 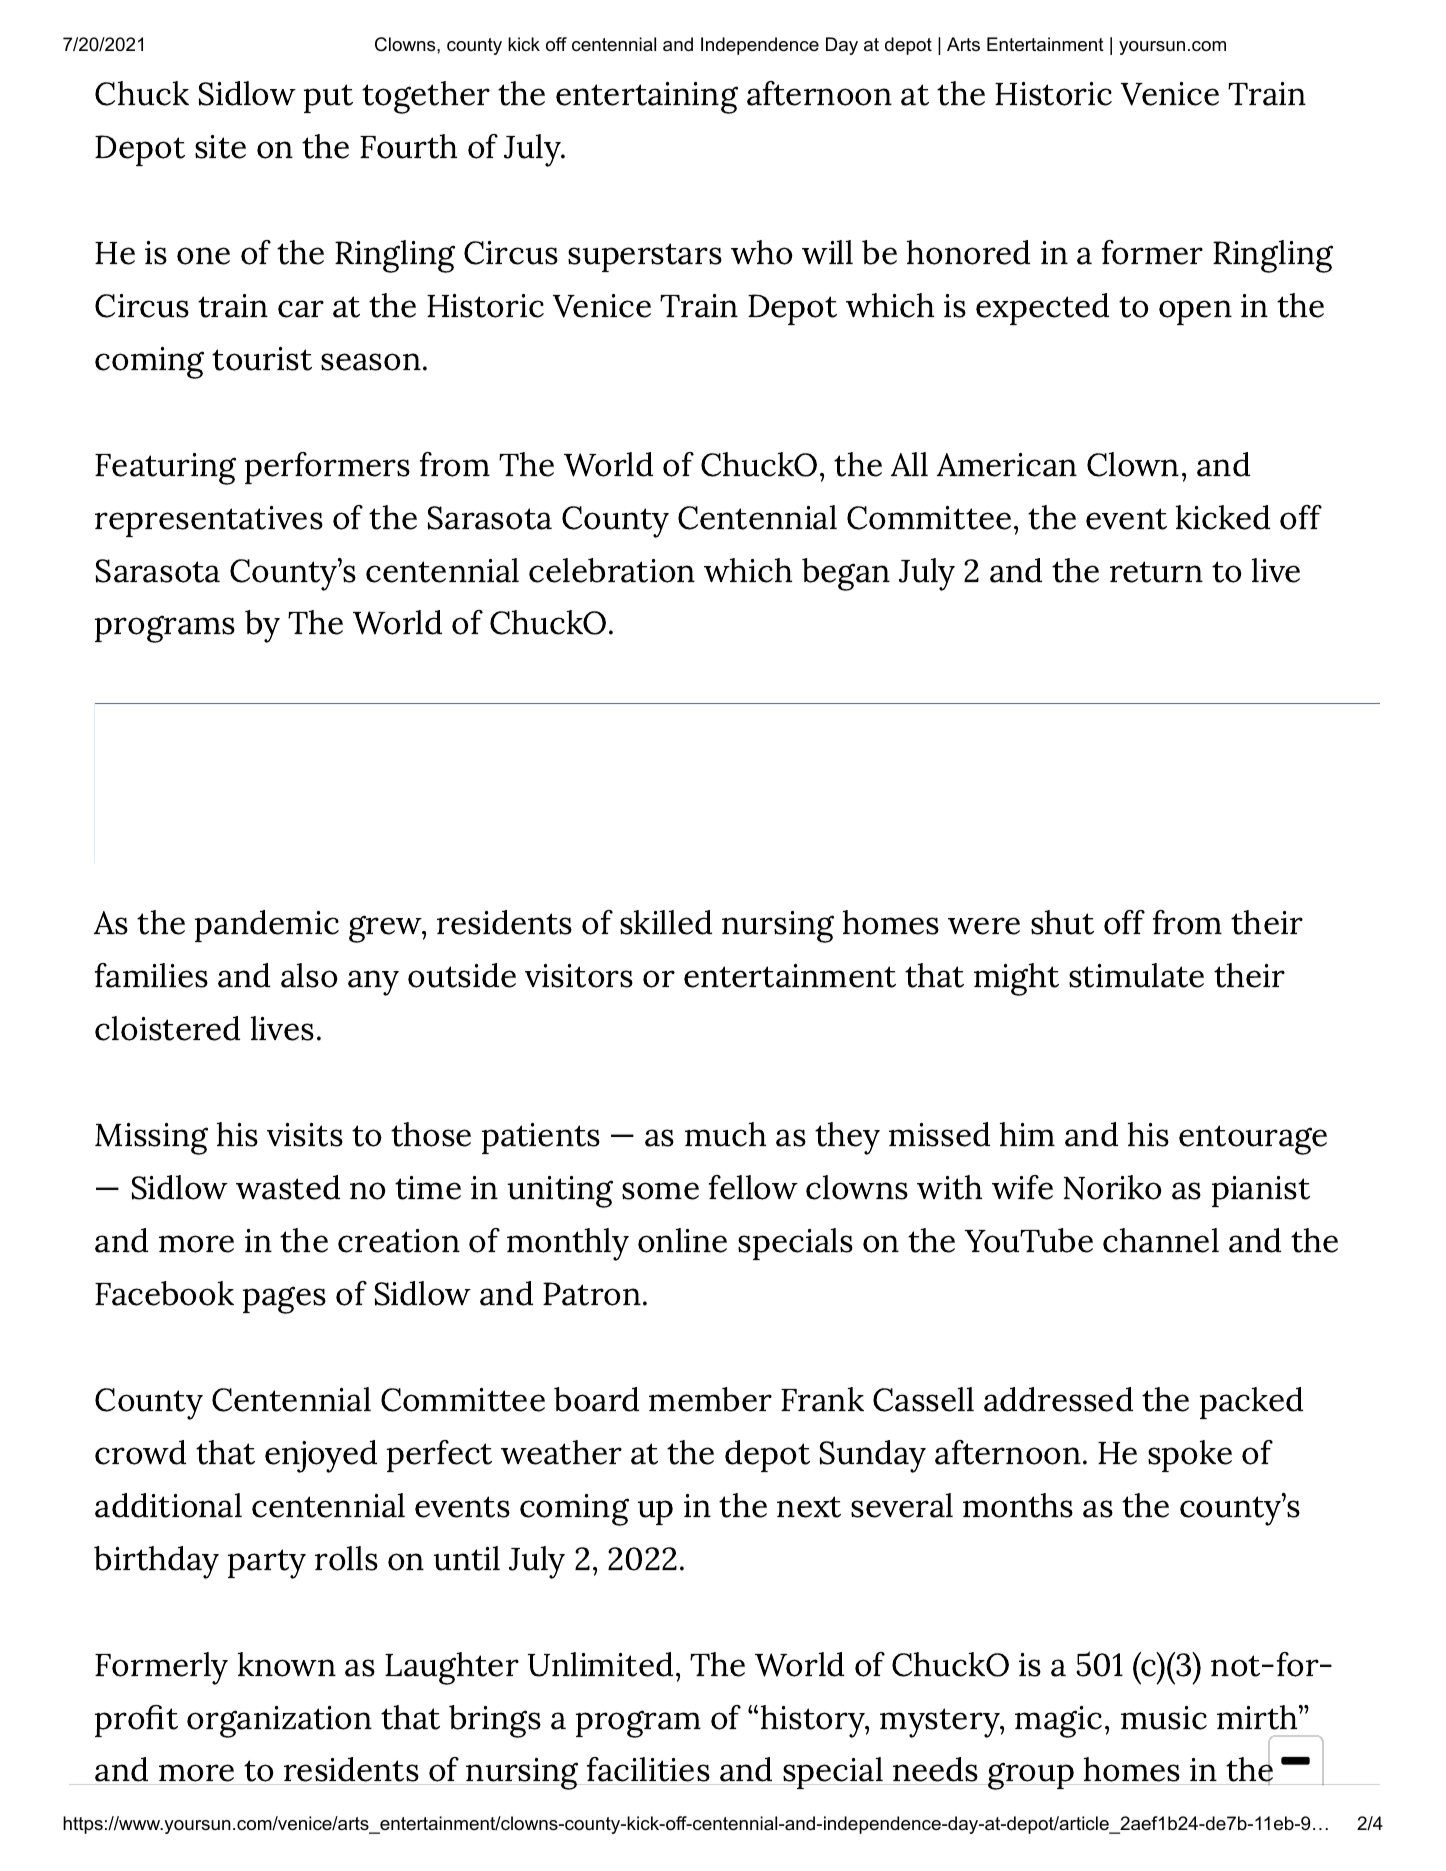 I want to click on honored, so click(x=968, y=252).
